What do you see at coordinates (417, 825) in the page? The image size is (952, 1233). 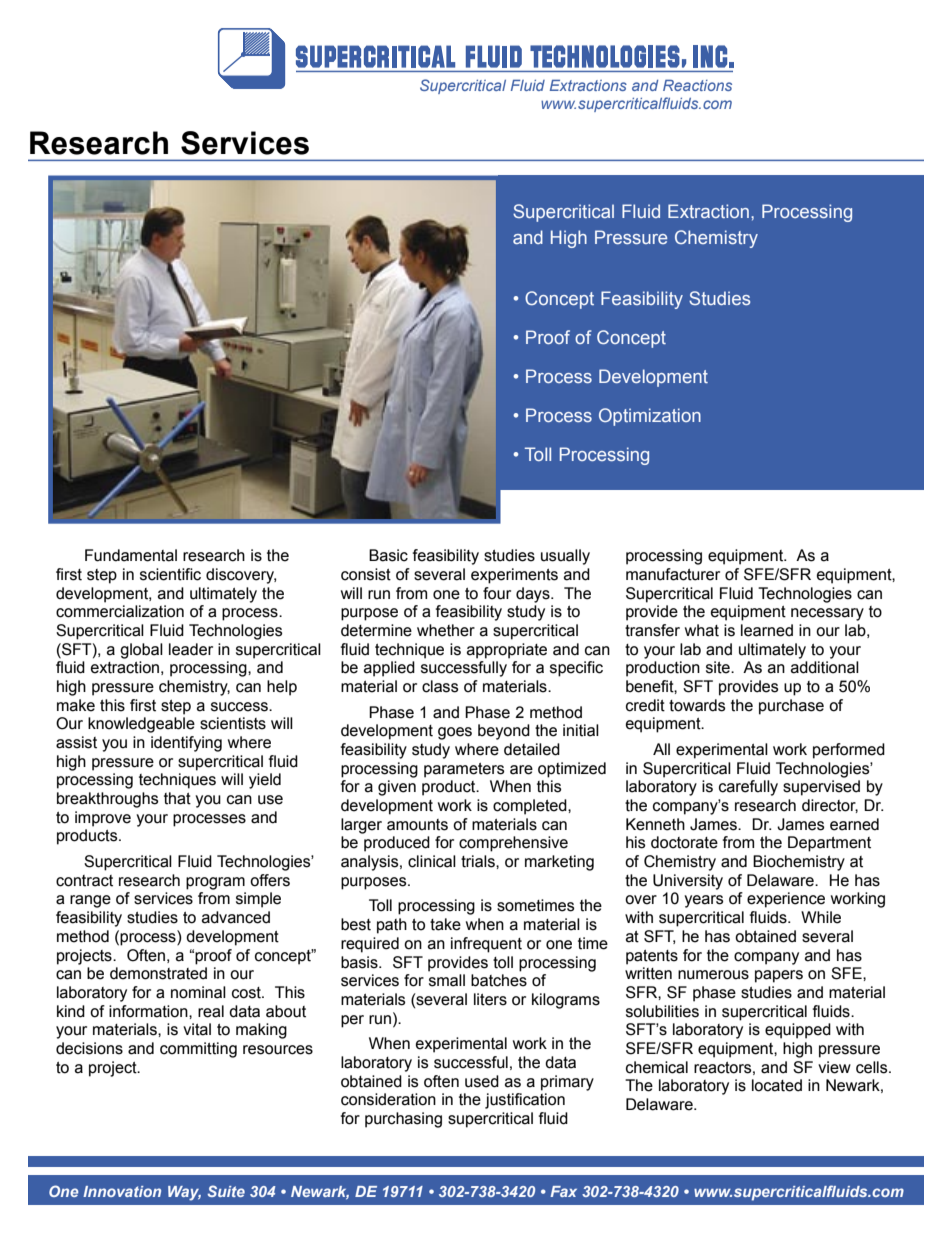 I see `amounts` at bounding box center [417, 825].
